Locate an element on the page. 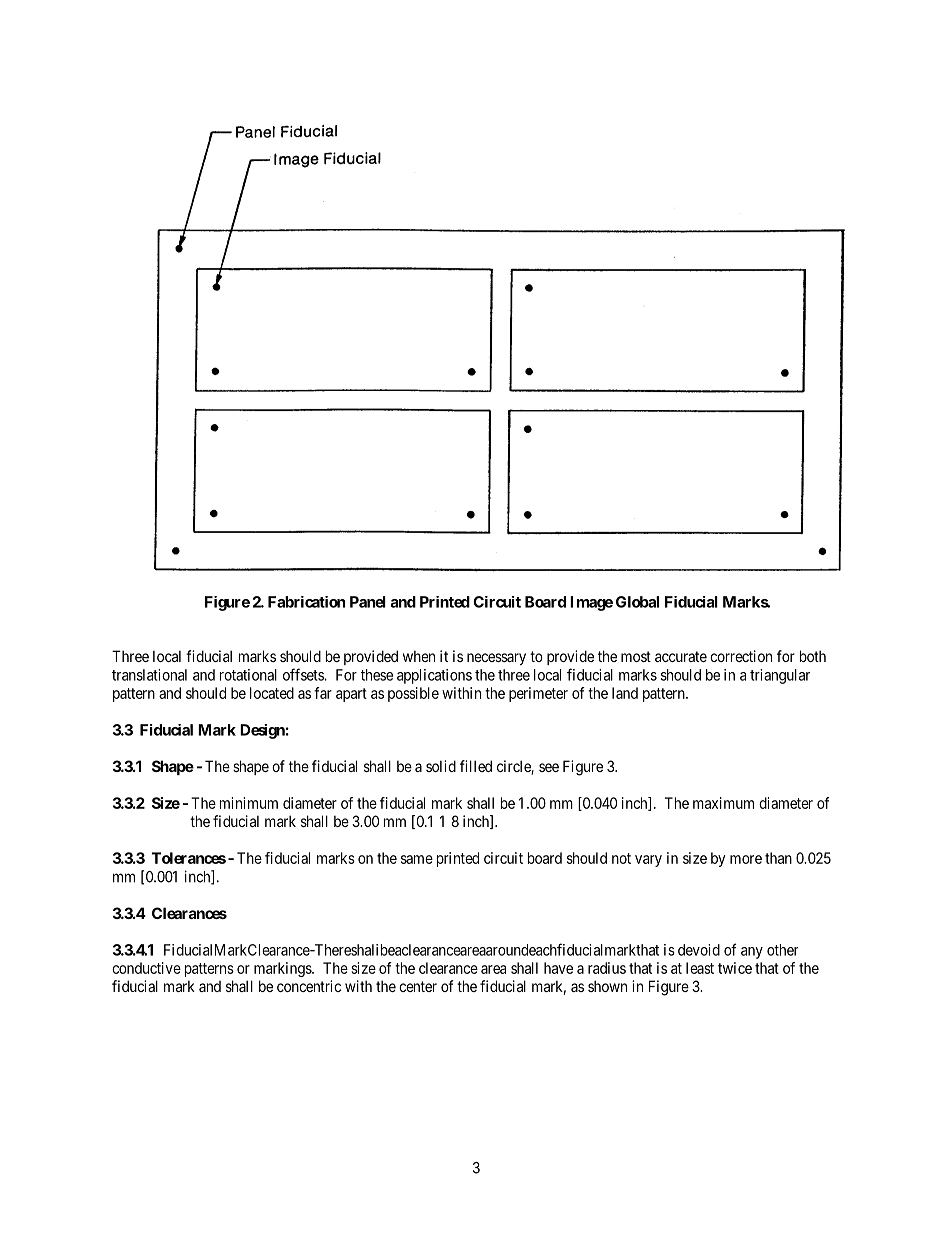 This document has height=1233, width=952. Fabrication is located at coordinates (306, 602).
